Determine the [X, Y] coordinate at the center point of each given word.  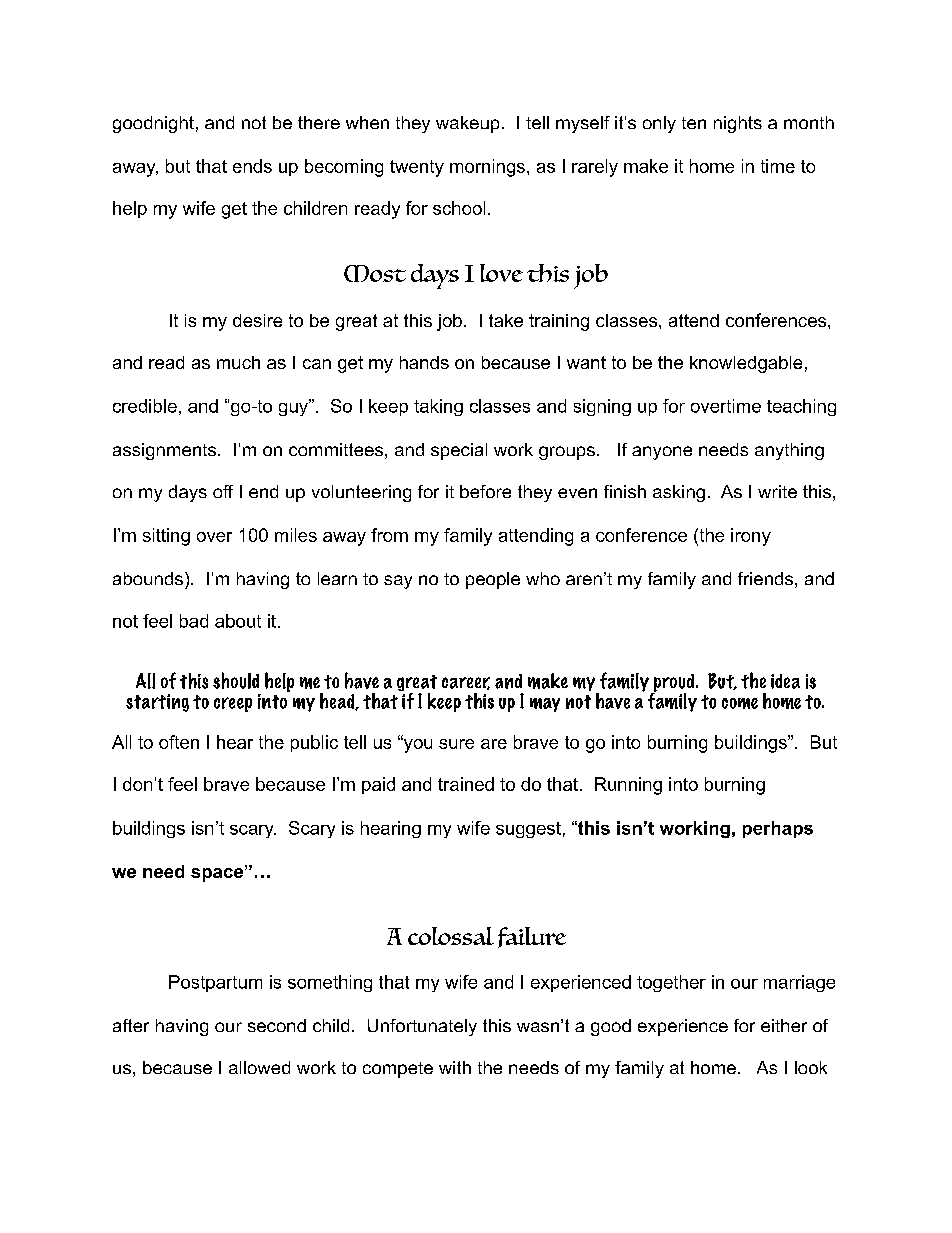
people [493, 580]
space [218, 874]
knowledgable [746, 364]
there [319, 122]
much [238, 362]
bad [194, 621]
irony [751, 537]
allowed [259, 1067]
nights [738, 124]
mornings [487, 168]
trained [466, 784]
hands [424, 362]
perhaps [778, 829]
